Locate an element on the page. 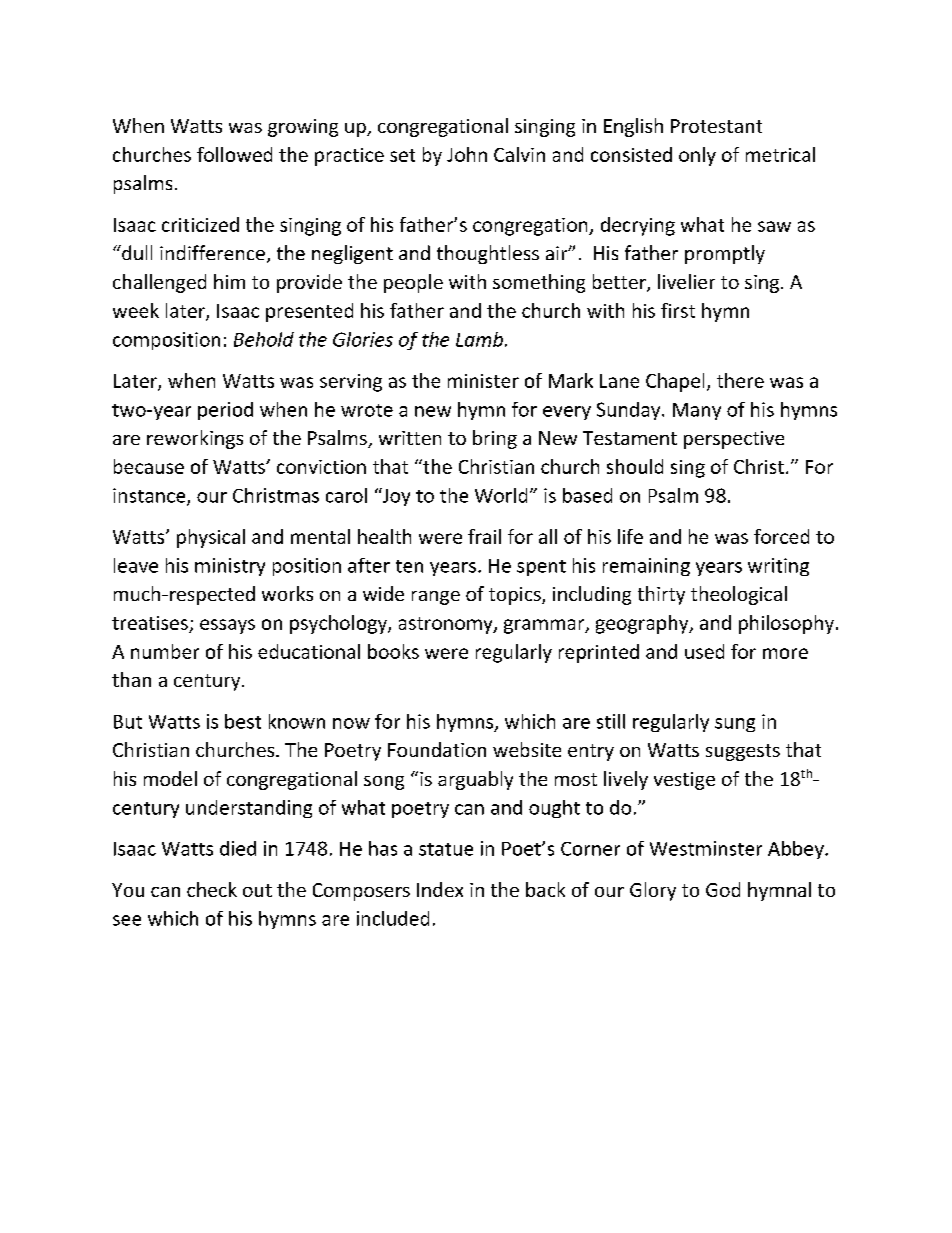  first is located at coordinates (678, 310).
